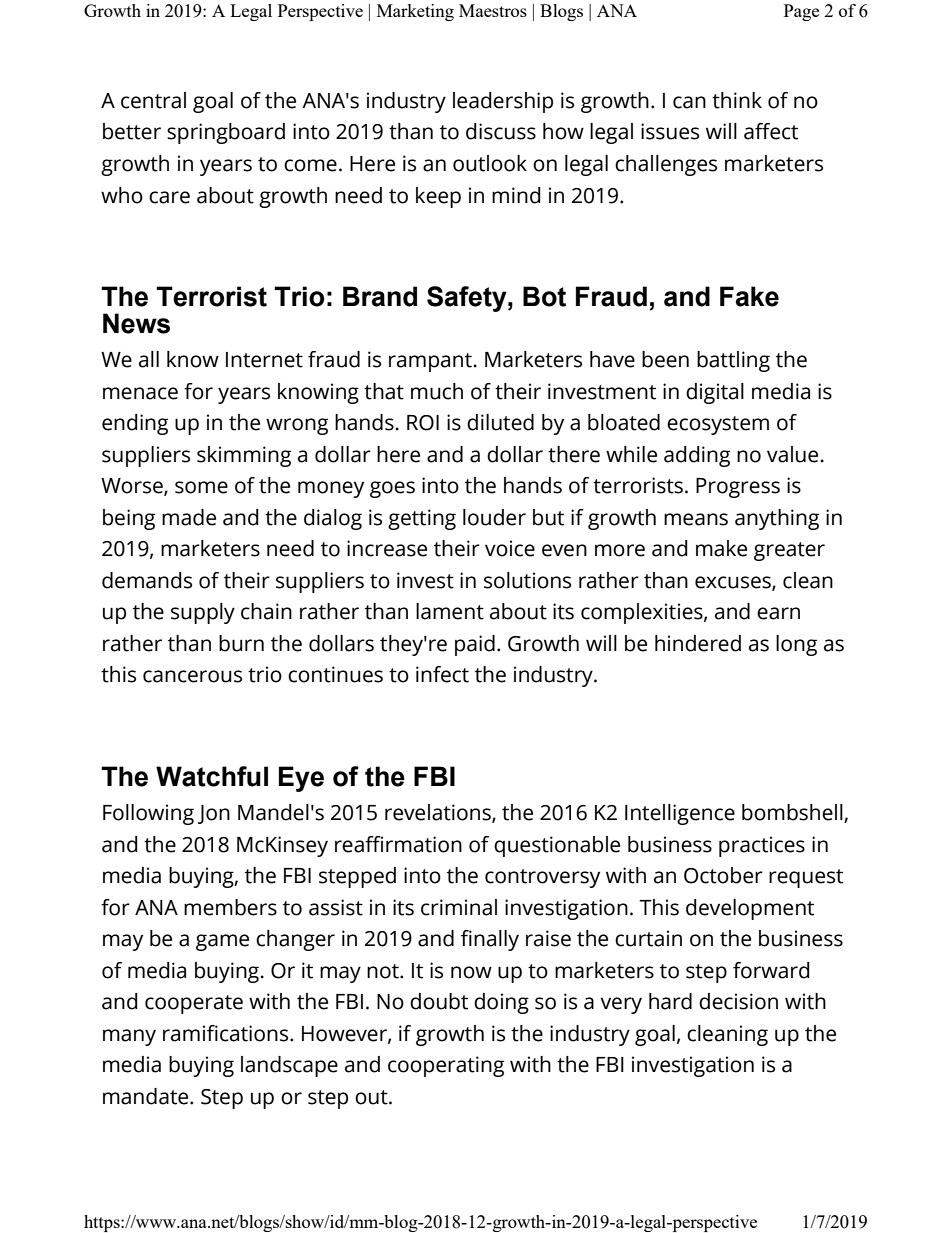 This image has width=952, height=1233. What do you see at coordinates (192, 676) in the image?
I see `cancerous` at bounding box center [192, 676].
